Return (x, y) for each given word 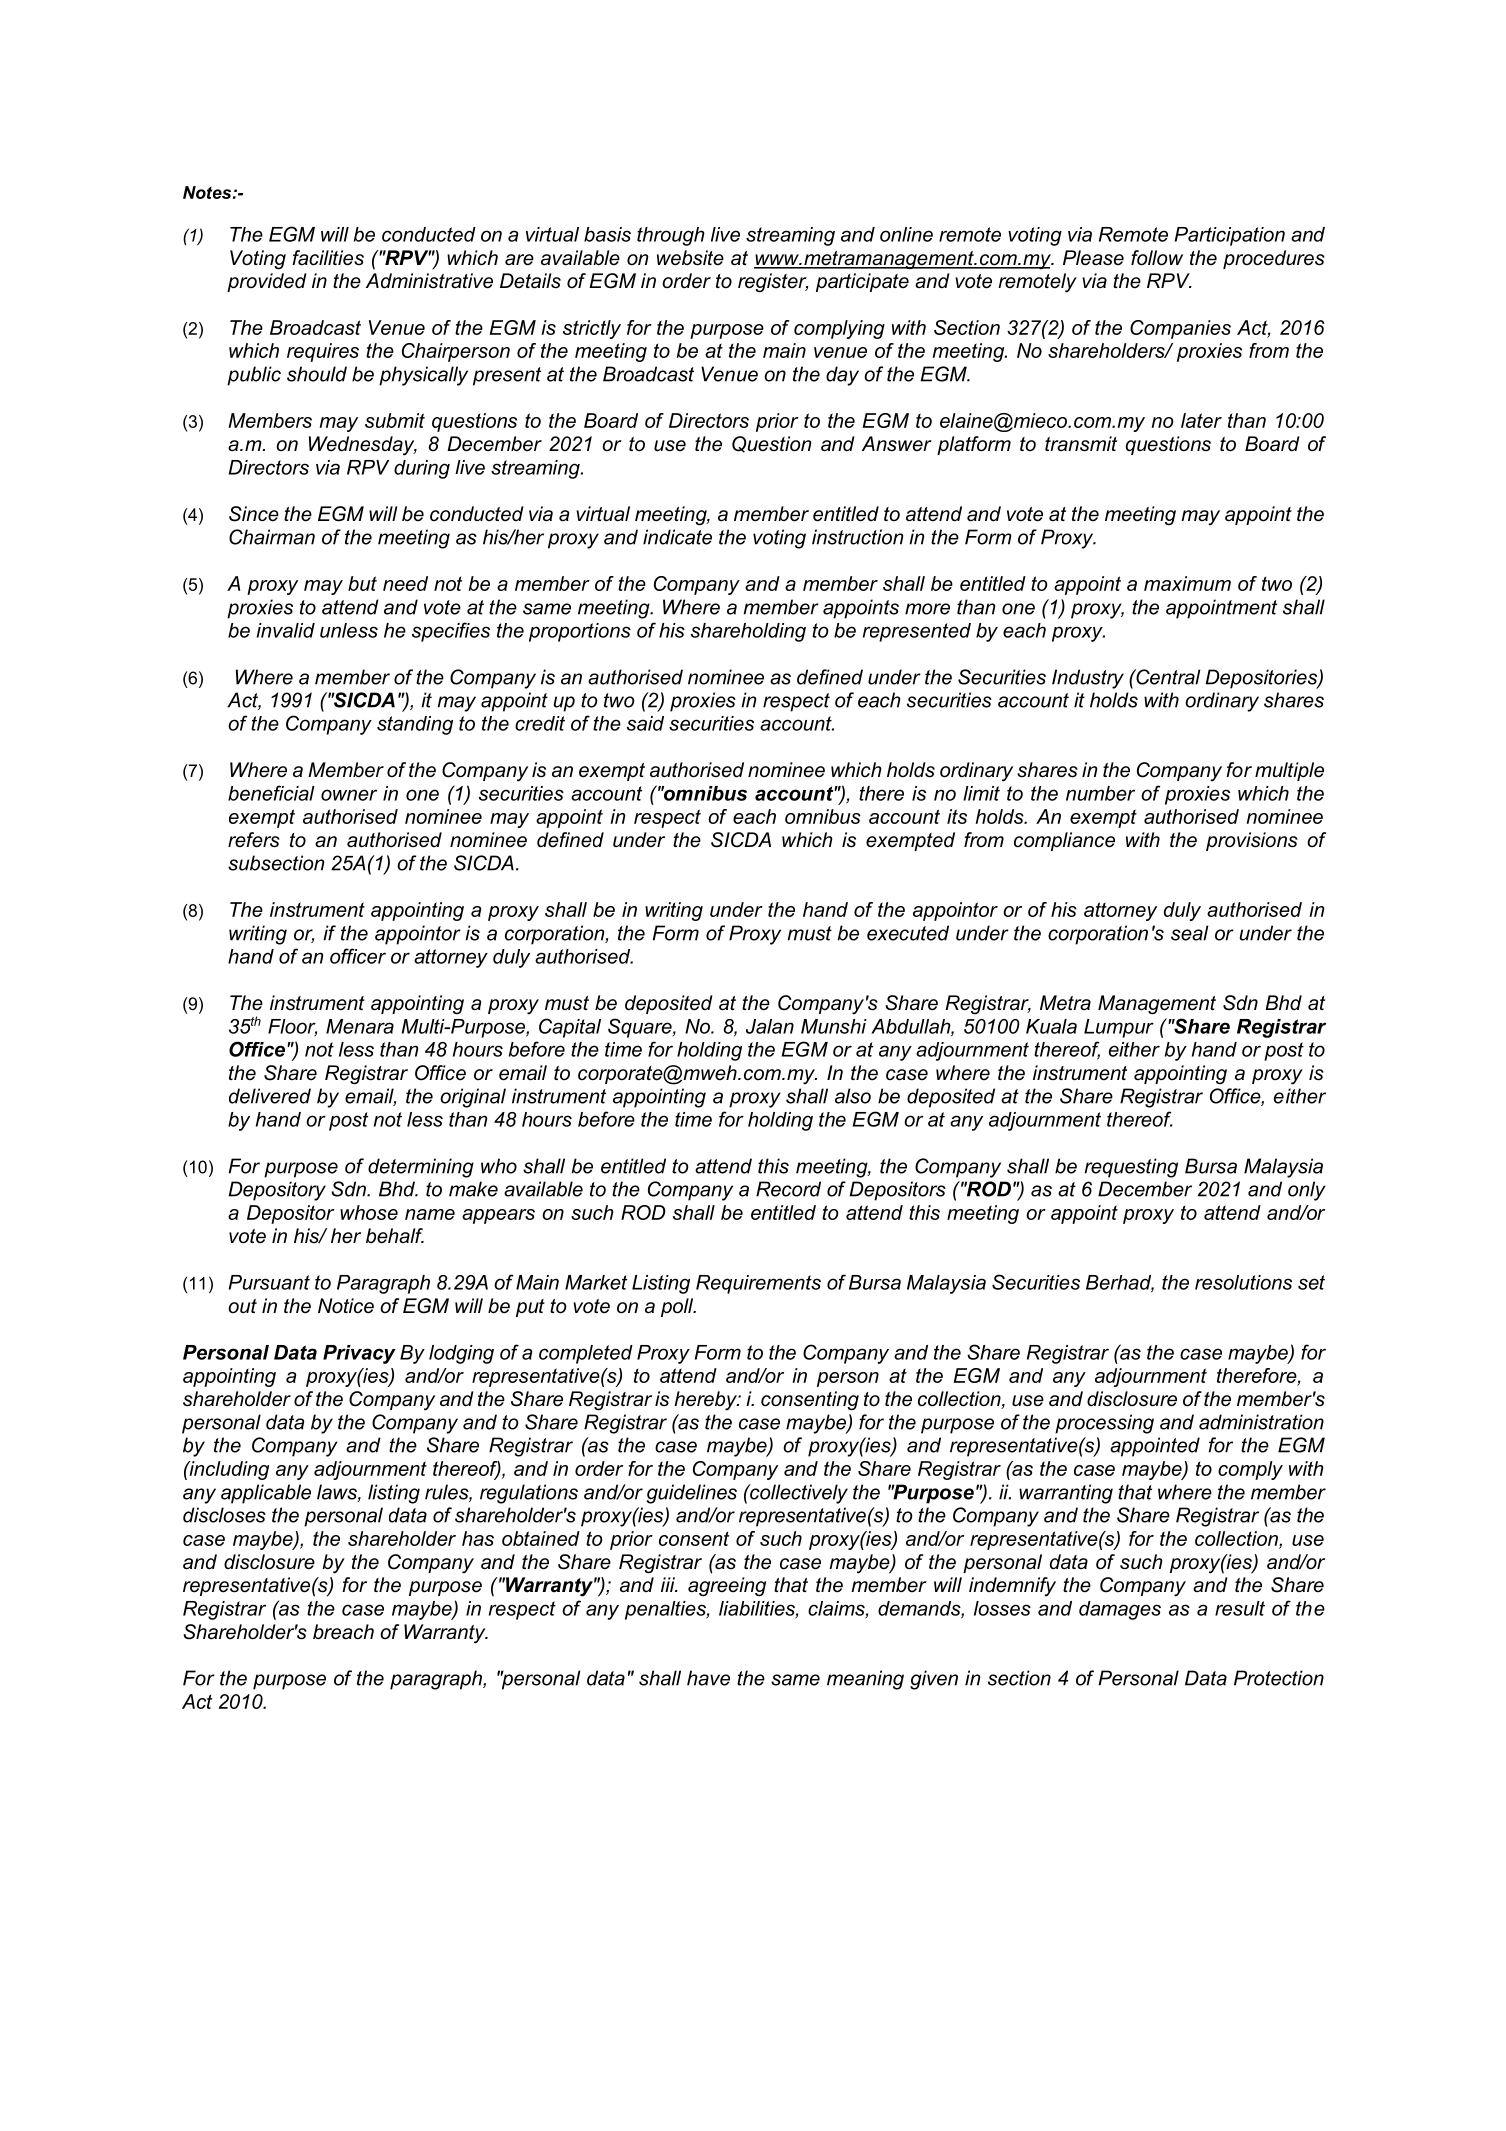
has (478, 1538)
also (853, 1096)
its (957, 816)
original (473, 1098)
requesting (1131, 1168)
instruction (857, 537)
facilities (328, 258)
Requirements (758, 1284)
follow (1157, 258)
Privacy (359, 1354)
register (773, 283)
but (362, 583)
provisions (1252, 841)
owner (349, 795)
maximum (1187, 583)
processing (1104, 1424)
